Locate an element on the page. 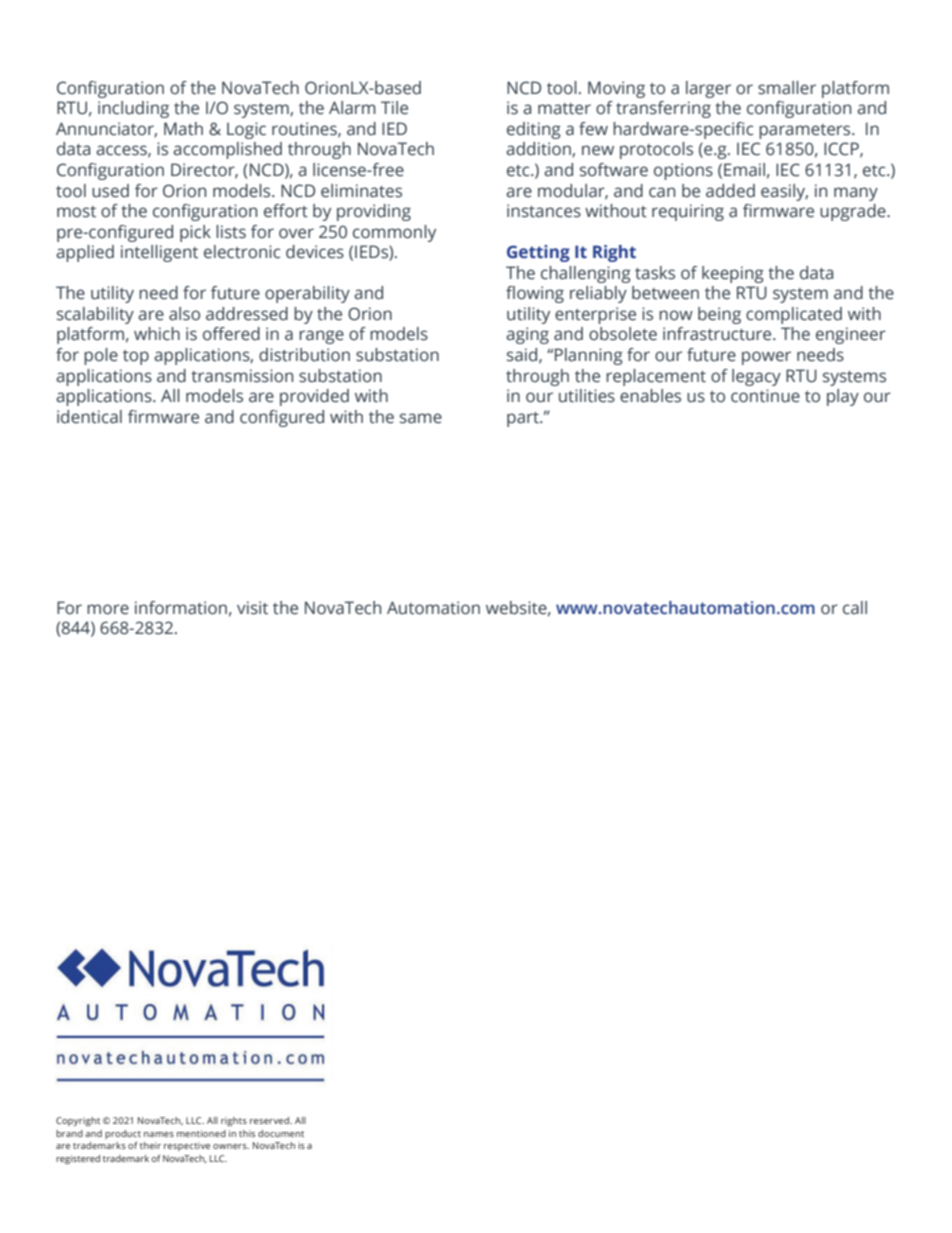 The height and width of the document is (1233, 952). Tile is located at coordinates (394, 108).
